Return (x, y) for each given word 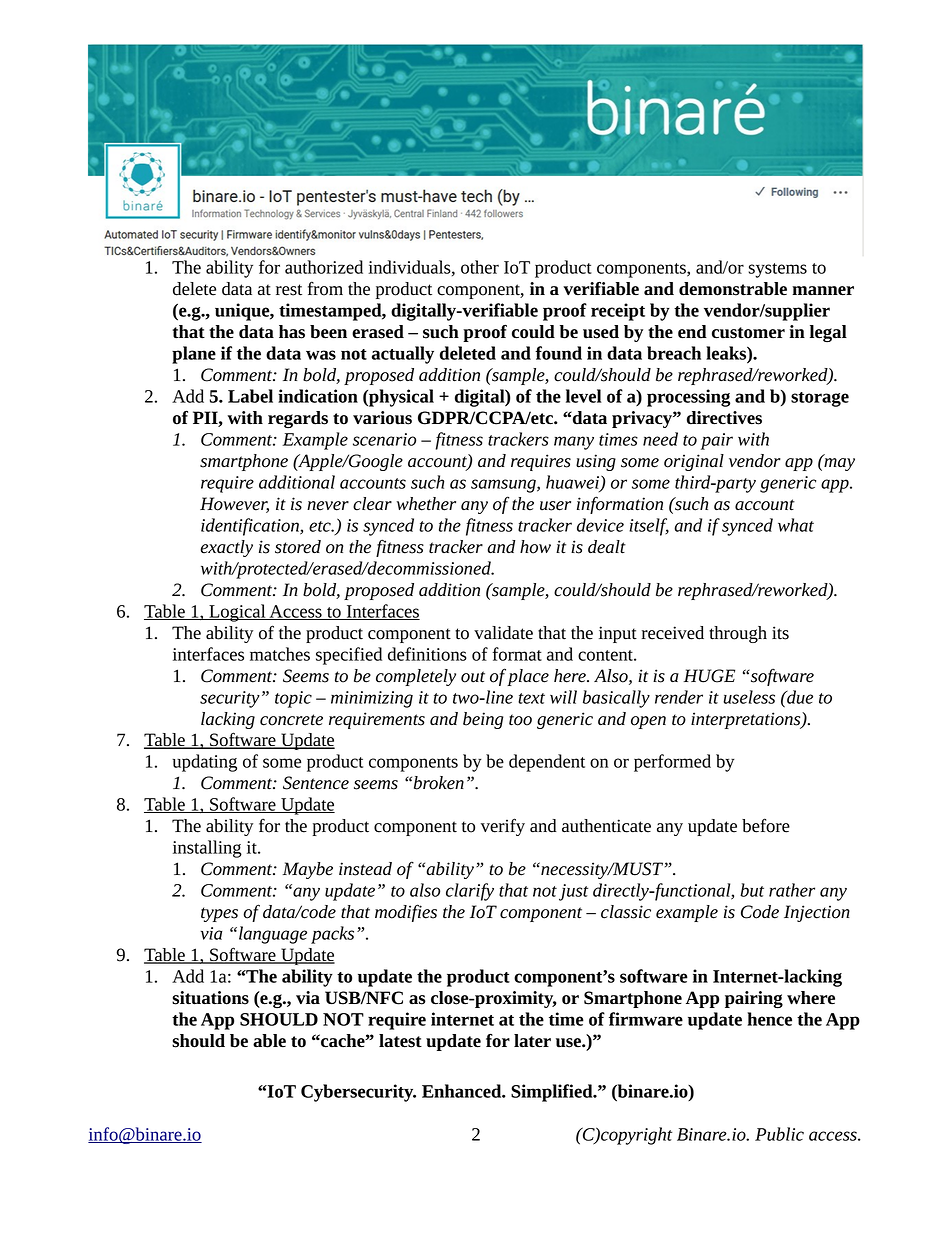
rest (289, 290)
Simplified (553, 1093)
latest (400, 1041)
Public (779, 1134)
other (480, 267)
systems (778, 270)
